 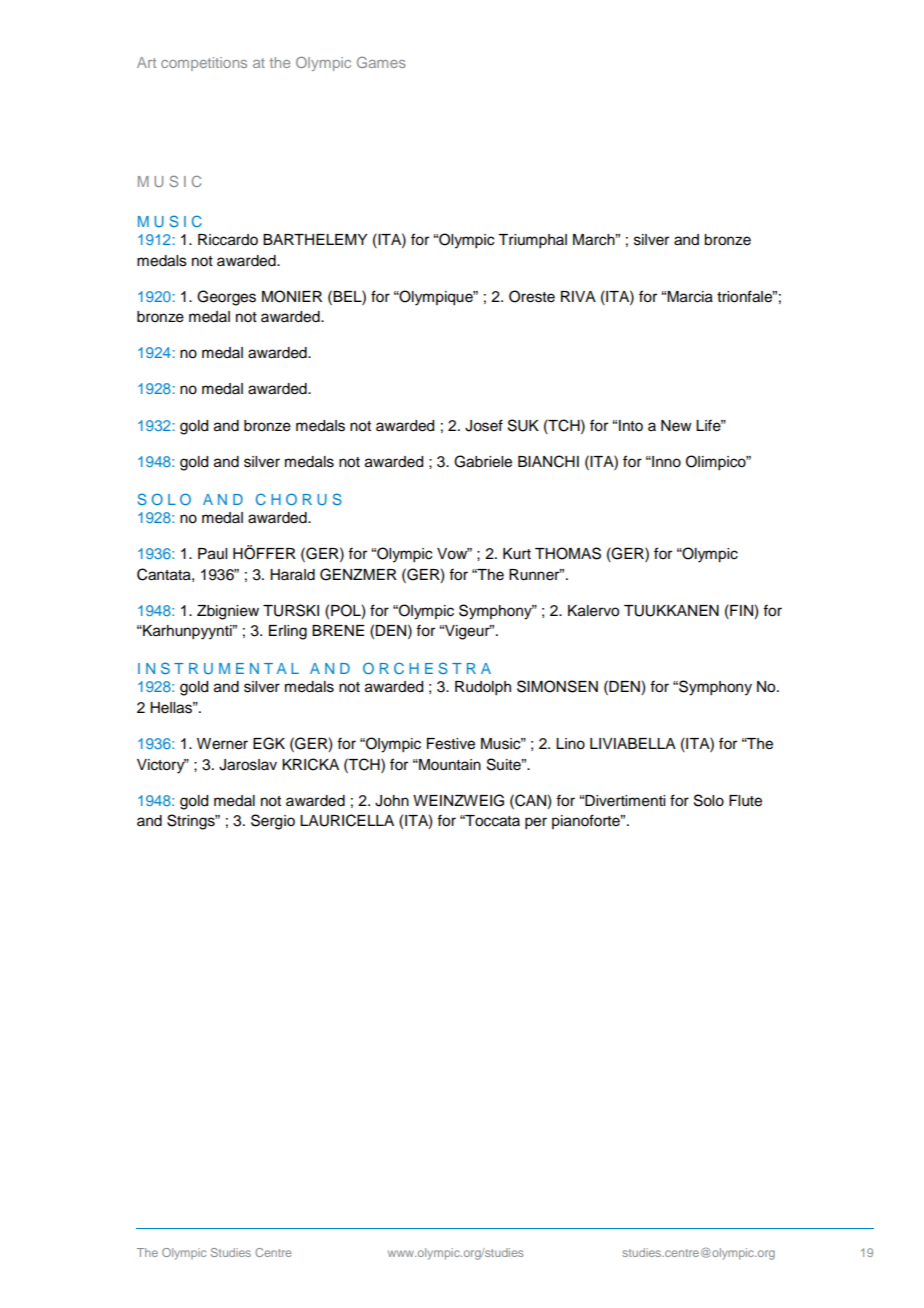 I want to click on Vow, so click(x=453, y=554).
